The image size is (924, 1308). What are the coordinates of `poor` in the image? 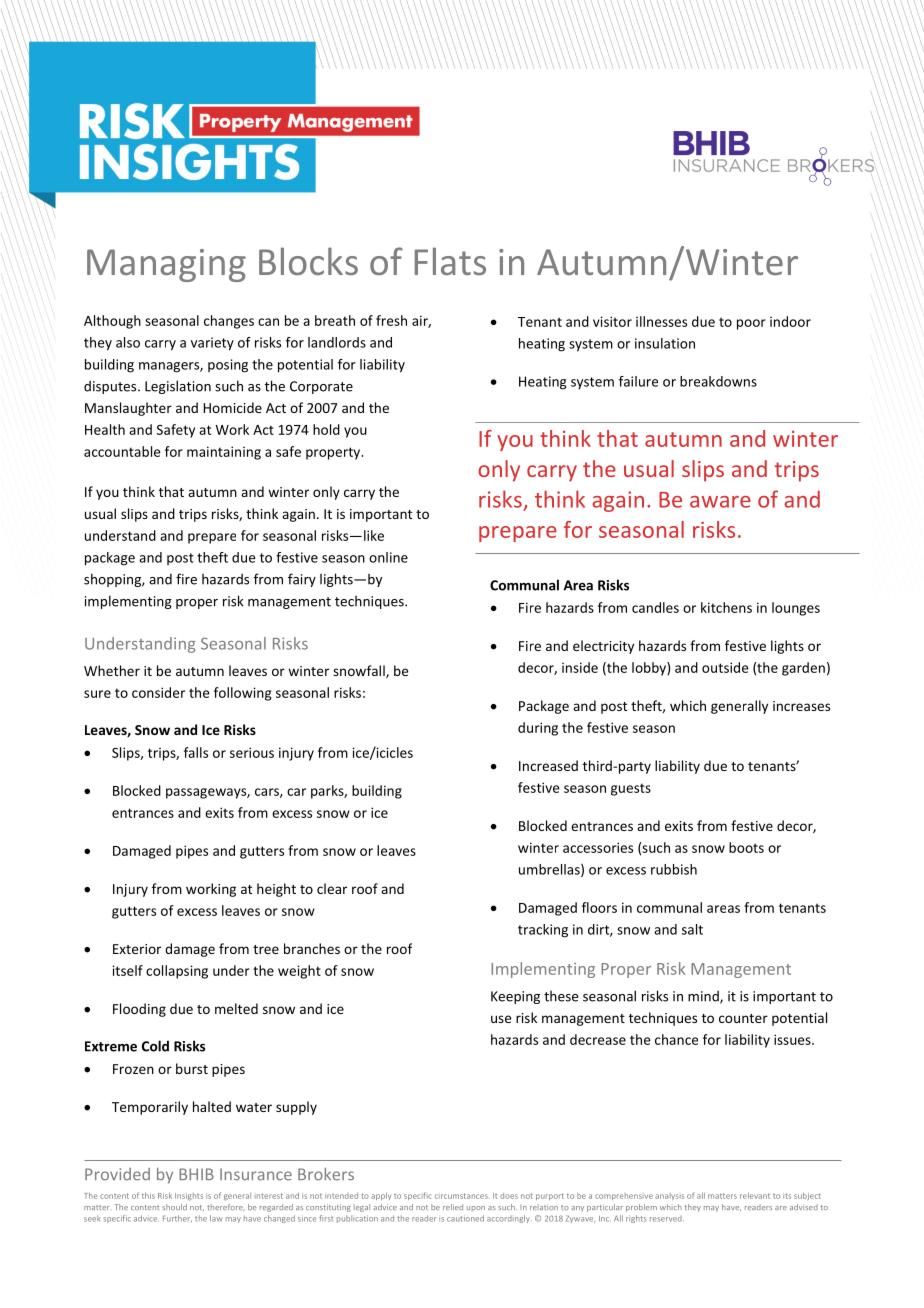 It's located at (751, 324).
